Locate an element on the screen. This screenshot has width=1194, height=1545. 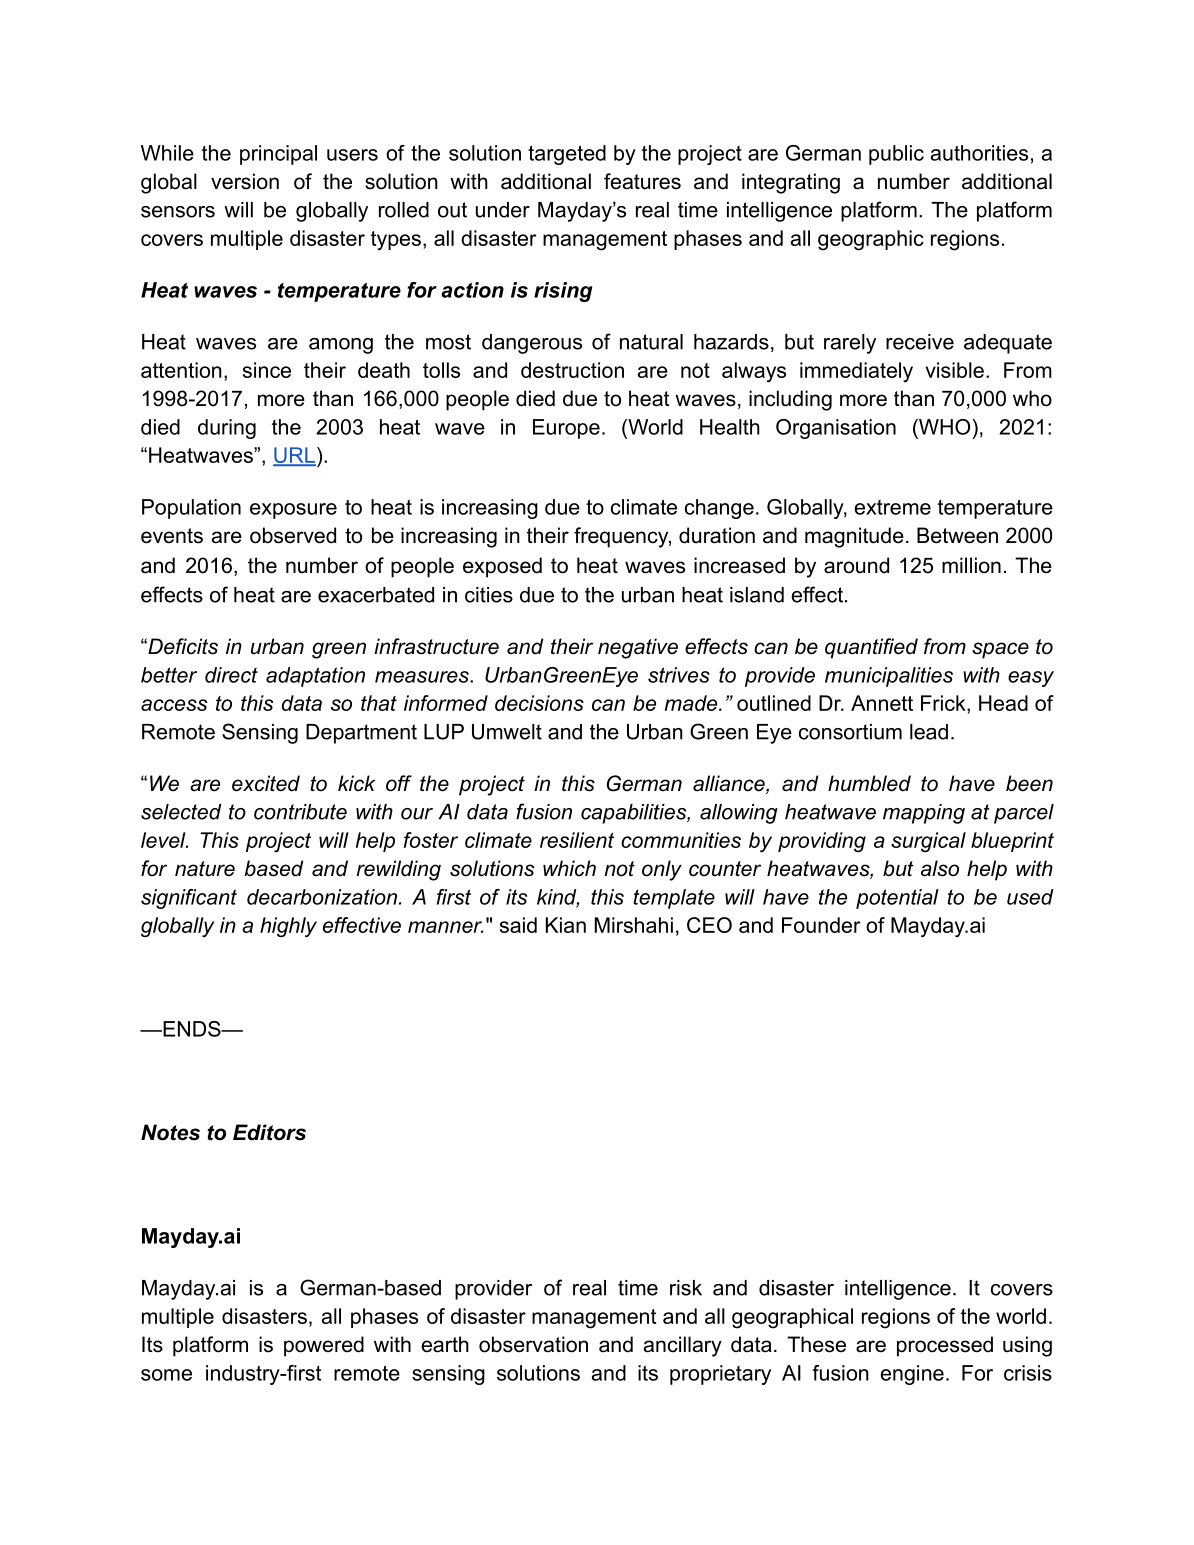
excited is located at coordinates (266, 783).
